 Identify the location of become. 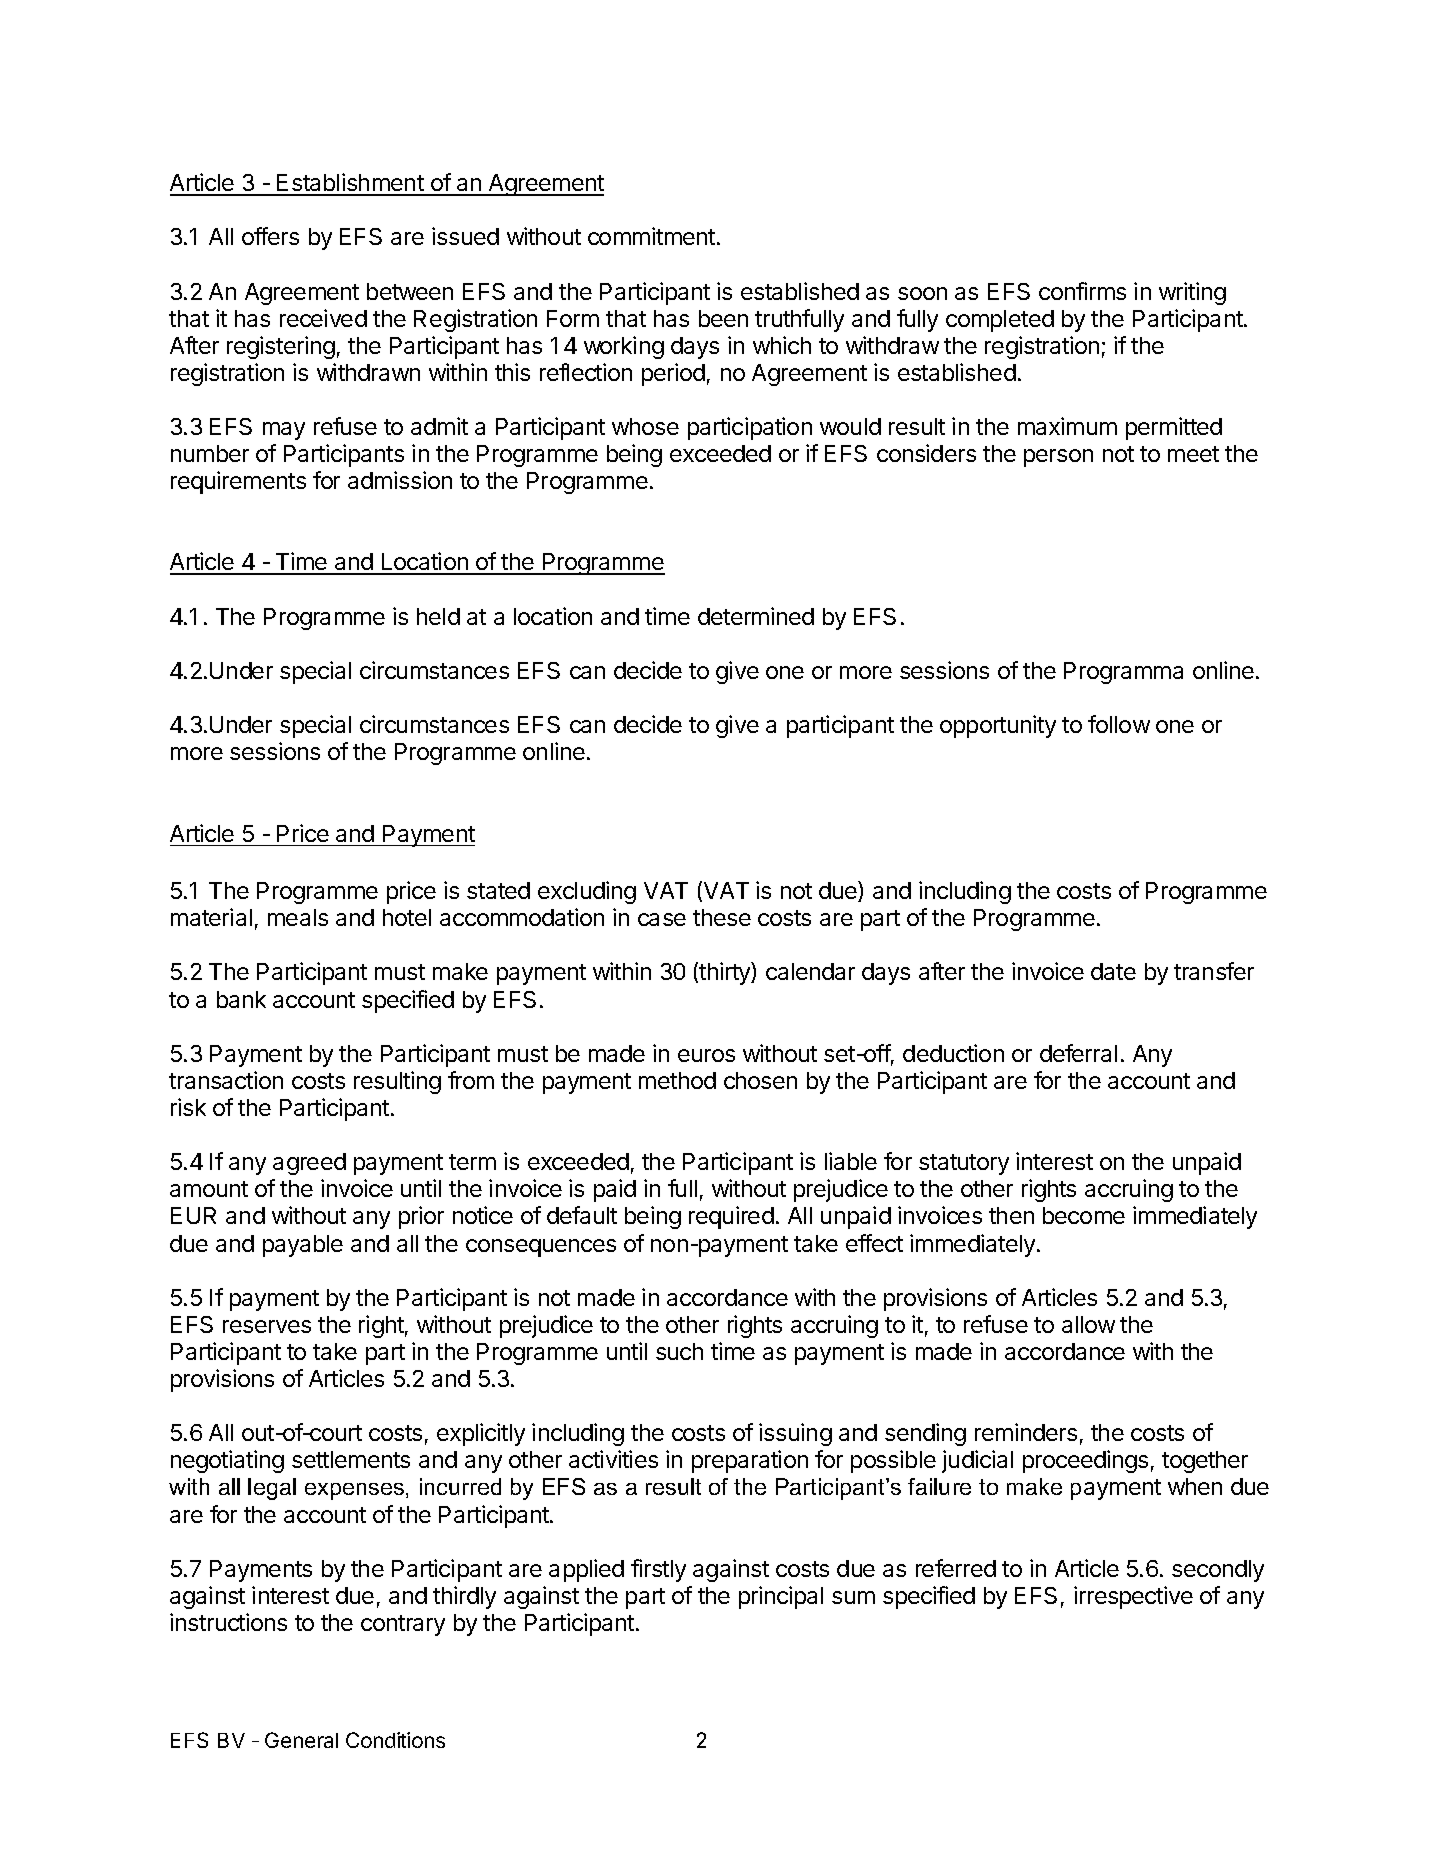
(1084, 1215).
